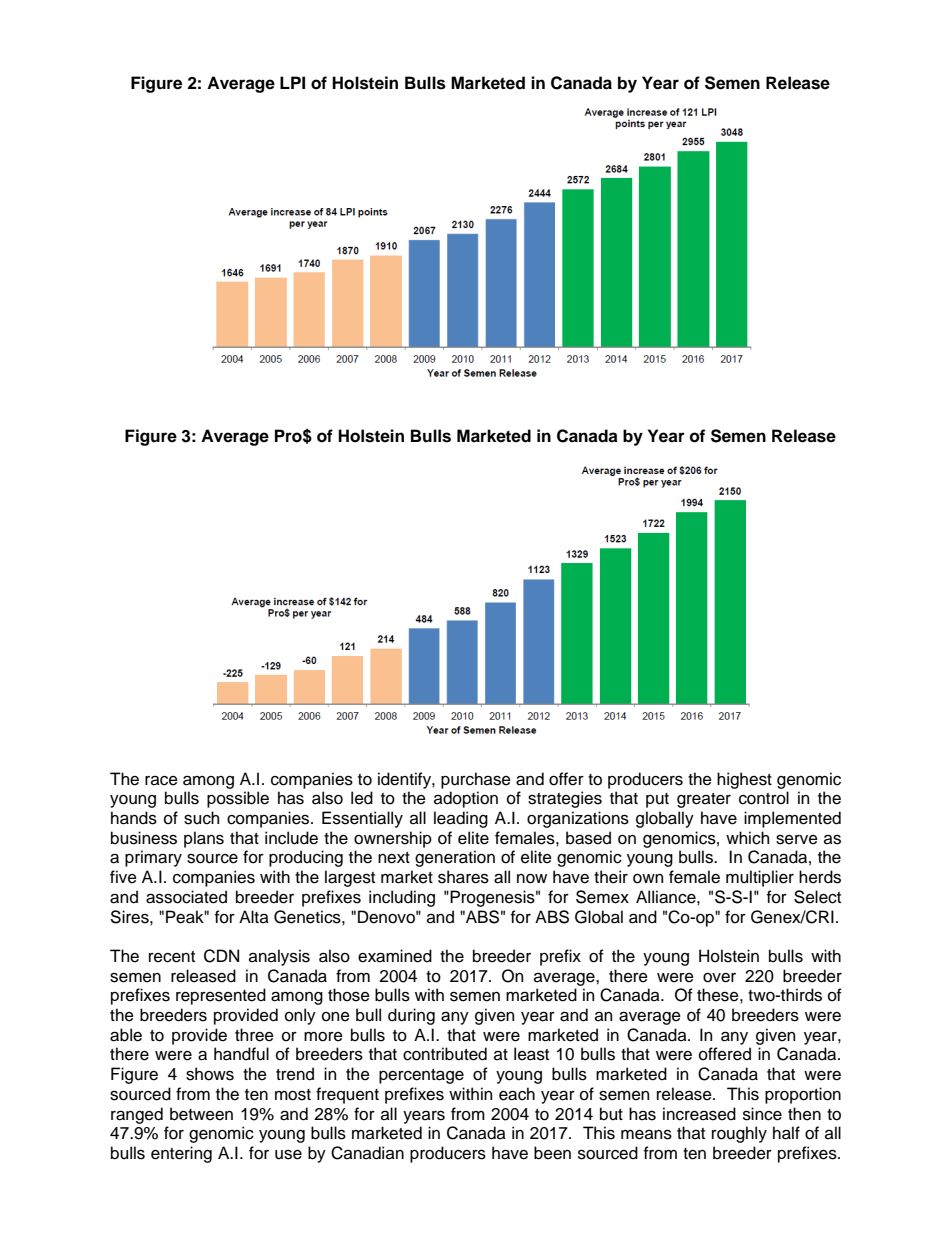 This page has height=1233, width=952. What do you see at coordinates (764, 798) in the page?
I see `control` at bounding box center [764, 798].
